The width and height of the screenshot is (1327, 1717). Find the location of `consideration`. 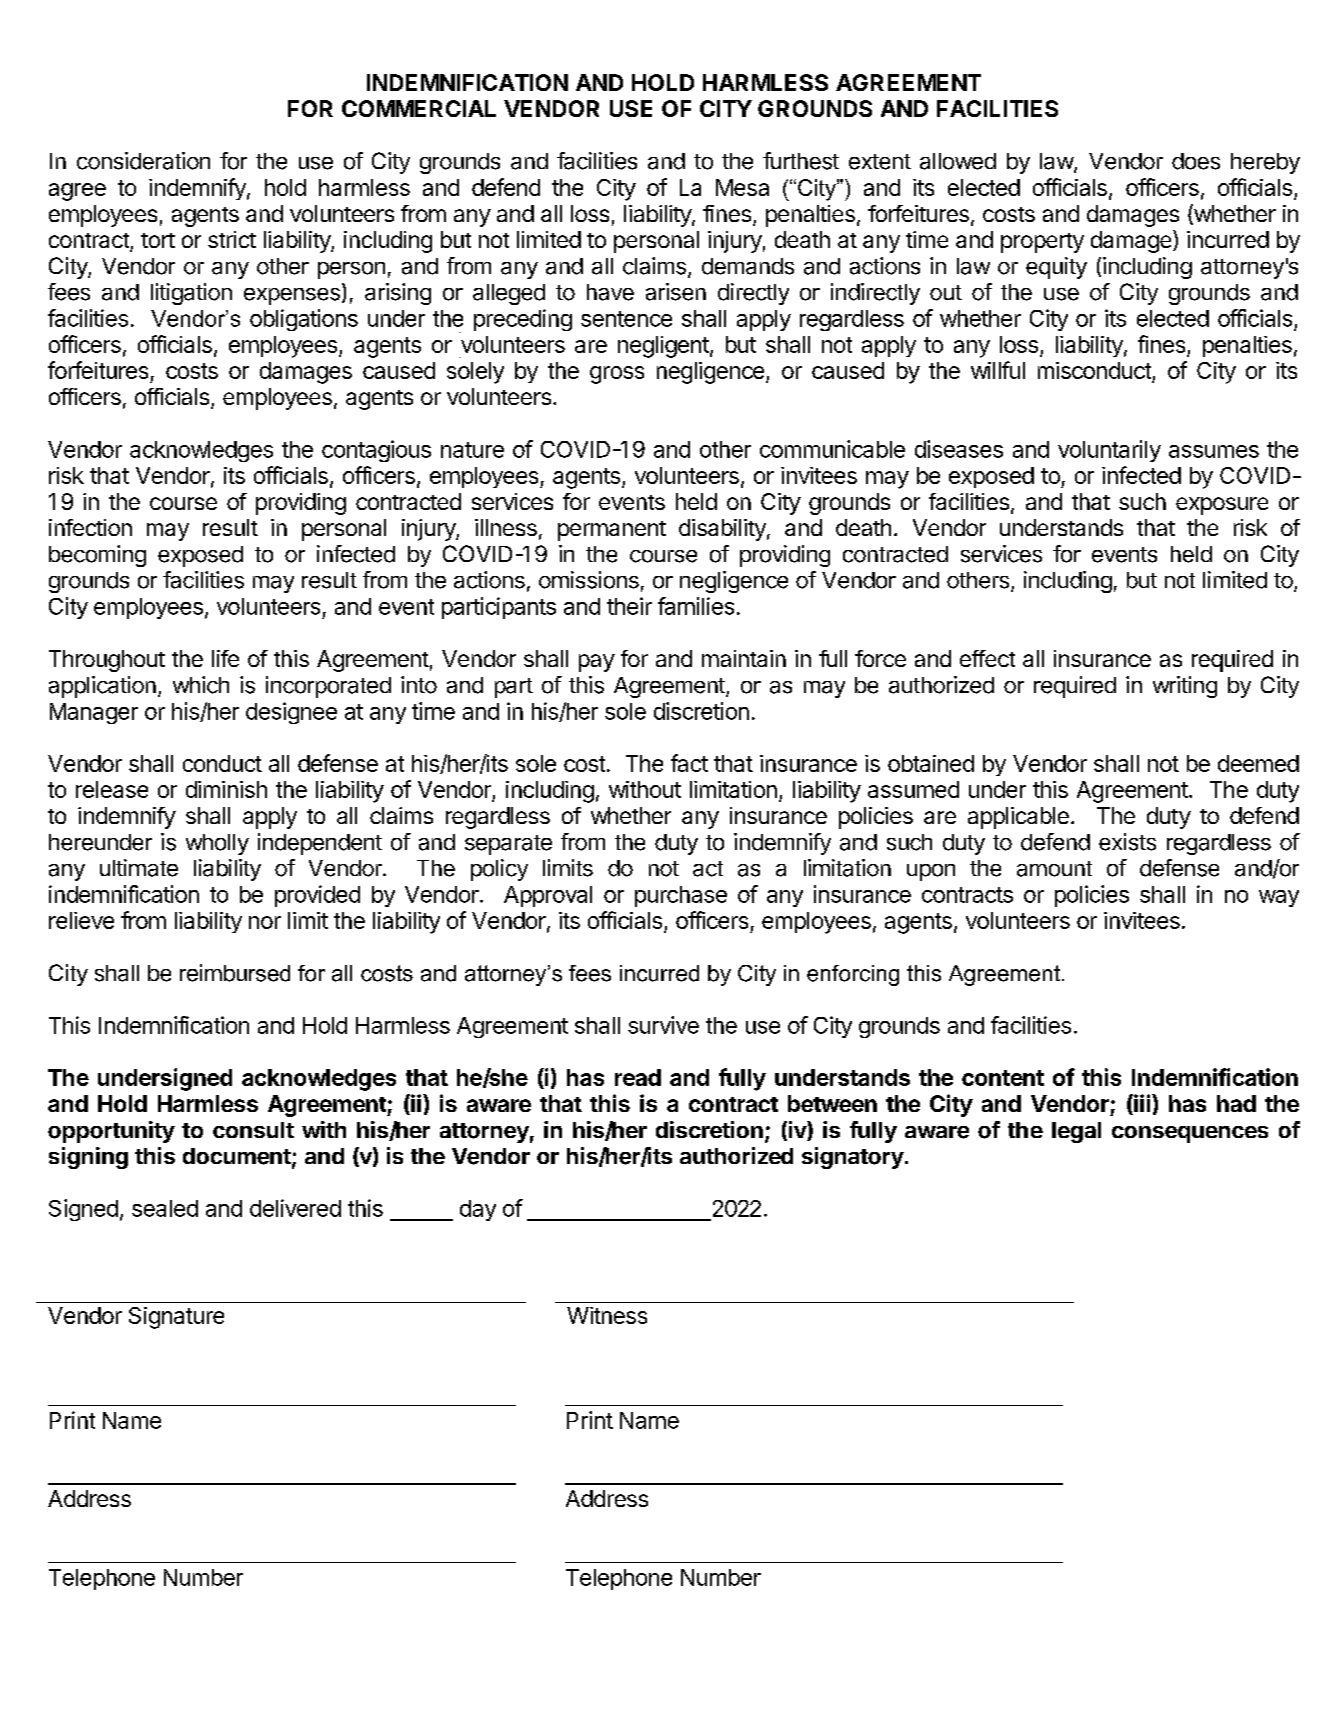

consideration is located at coordinates (143, 161).
